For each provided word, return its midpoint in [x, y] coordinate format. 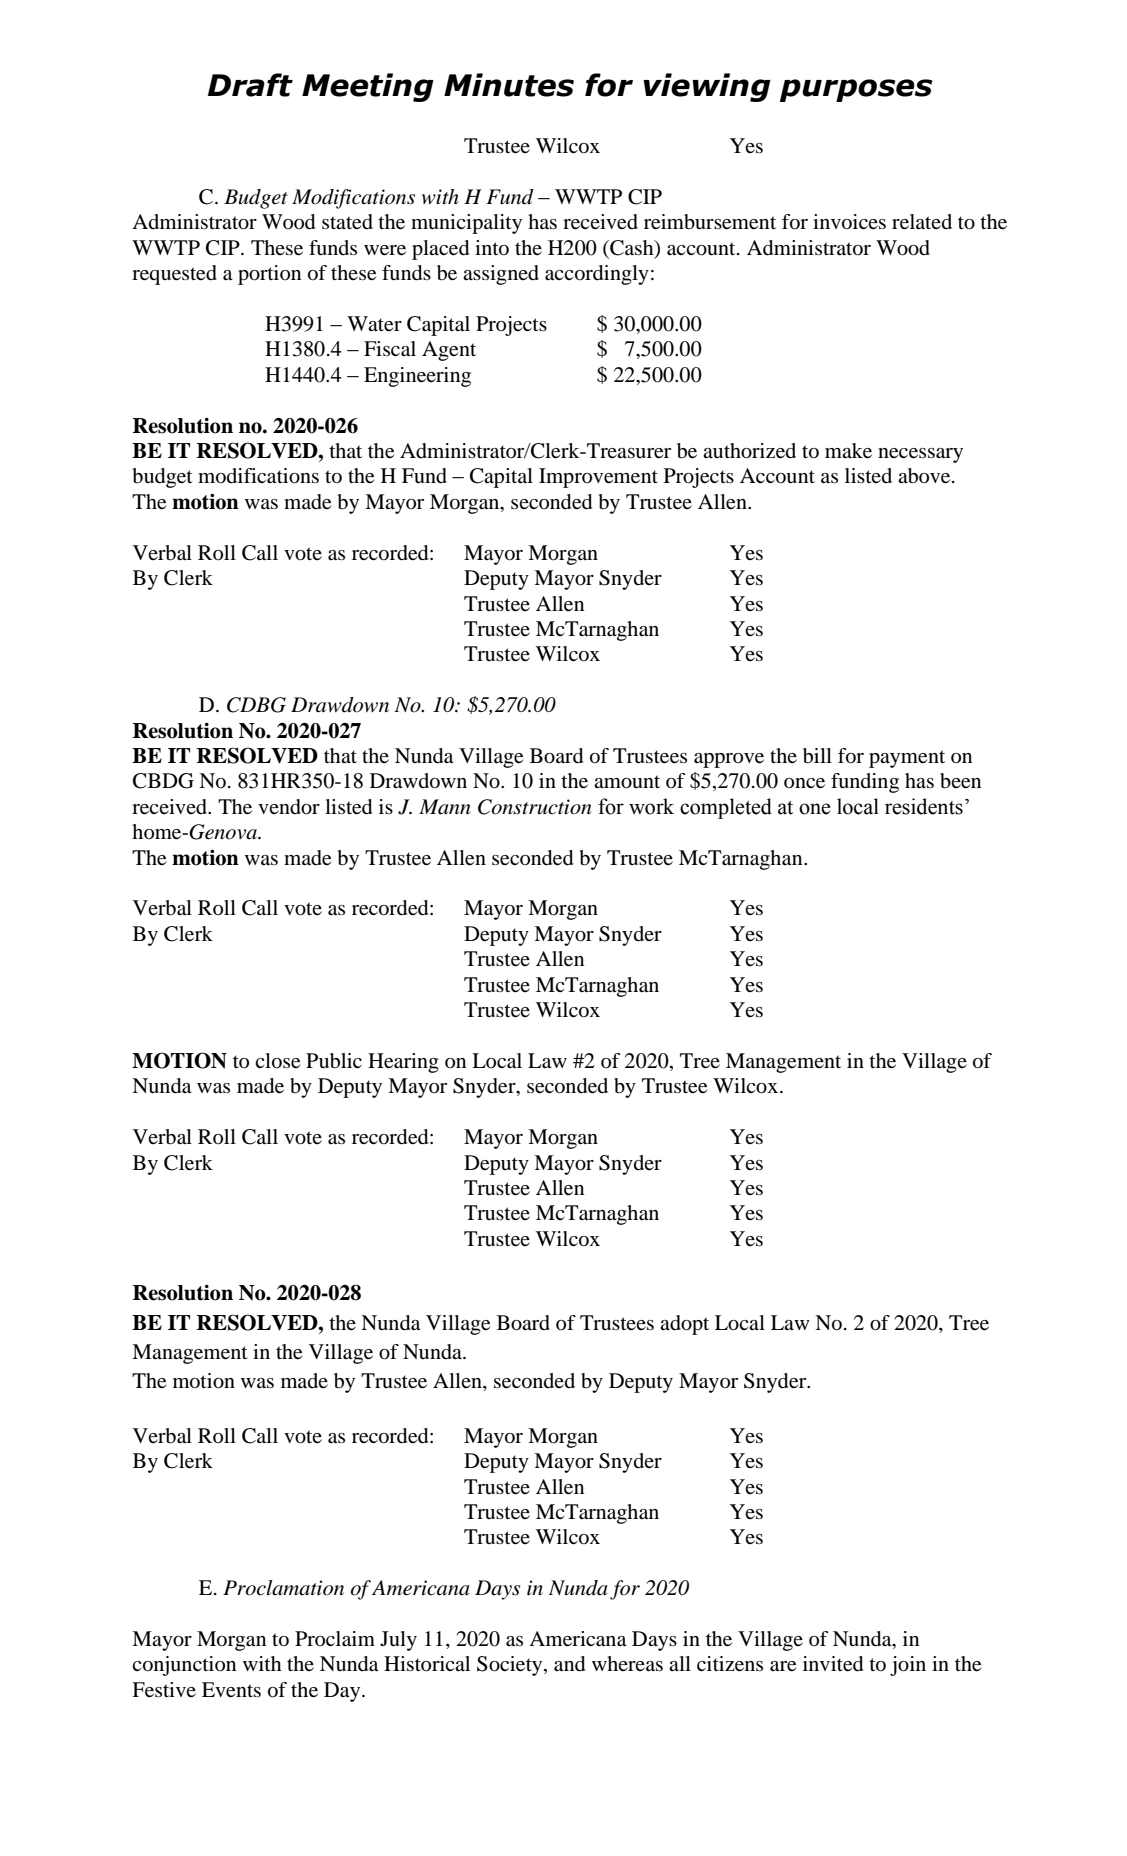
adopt [684, 1325]
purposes [856, 90]
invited [833, 1664]
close [277, 1061]
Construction [534, 807]
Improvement [598, 478]
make [848, 451]
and [569, 1664]
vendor [289, 807]
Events [231, 1690]
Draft [250, 85]
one [815, 809]
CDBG [256, 705]
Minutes [509, 85]
